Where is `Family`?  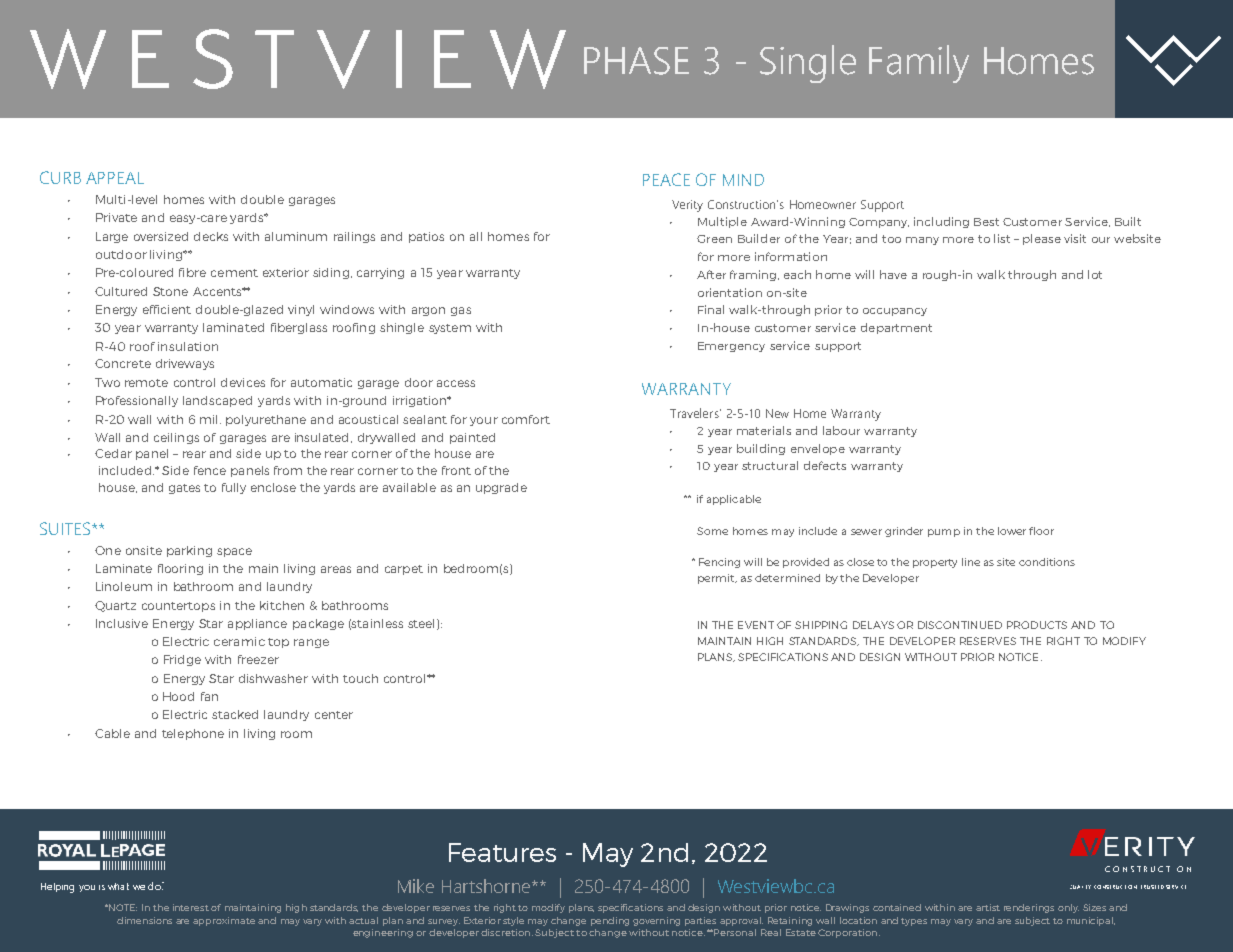 Family is located at coordinates (919, 64).
